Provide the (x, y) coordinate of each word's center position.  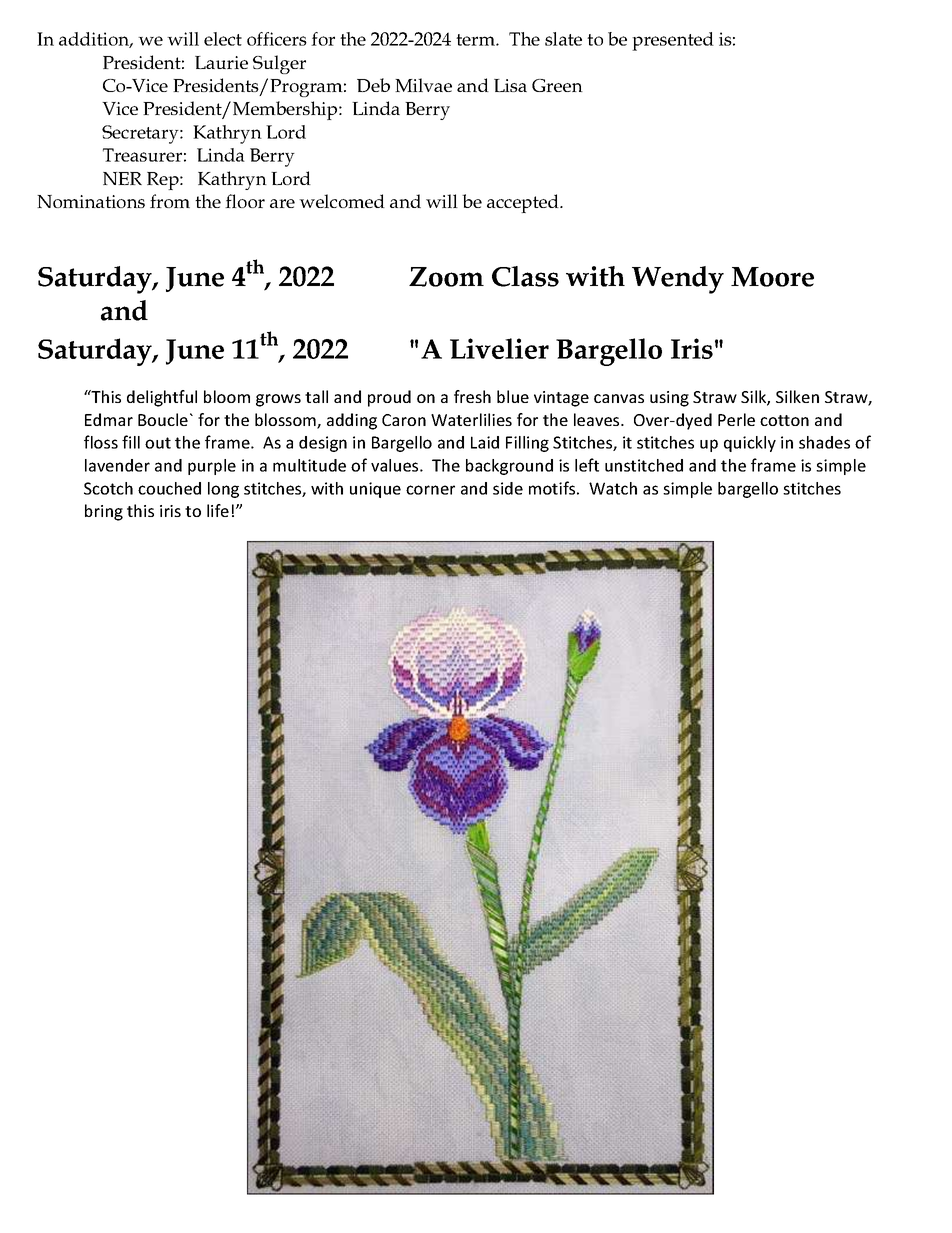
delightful (162, 398)
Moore (772, 277)
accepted (524, 203)
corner (430, 490)
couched (169, 488)
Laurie (221, 62)
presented (673, 41)
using (669, 399)
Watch (613, 488)
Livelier (499, 348)
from (170, 201)
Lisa (510, 85)
